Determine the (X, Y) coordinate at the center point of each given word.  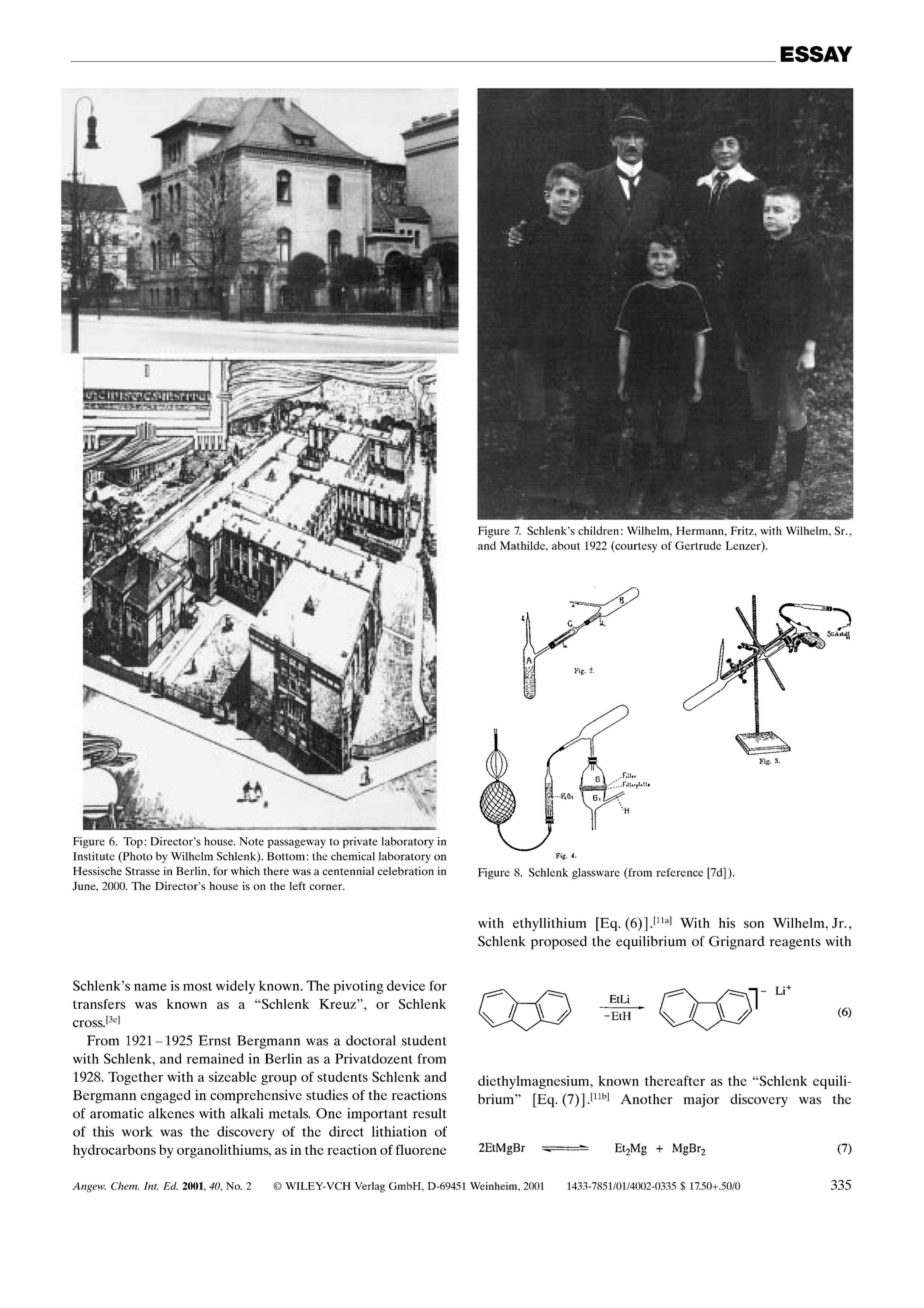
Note (251, 841)
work (137, 1131)
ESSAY (816, 54)
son (754, 924)
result (429, 1113)
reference (679, 872)
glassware (596, 873)
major (701, 1101)
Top (133, 842)
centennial (348, 871)
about (566, 545)
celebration (405, 871)
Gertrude (698, 545)
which (245, 871)
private (360, 842)
